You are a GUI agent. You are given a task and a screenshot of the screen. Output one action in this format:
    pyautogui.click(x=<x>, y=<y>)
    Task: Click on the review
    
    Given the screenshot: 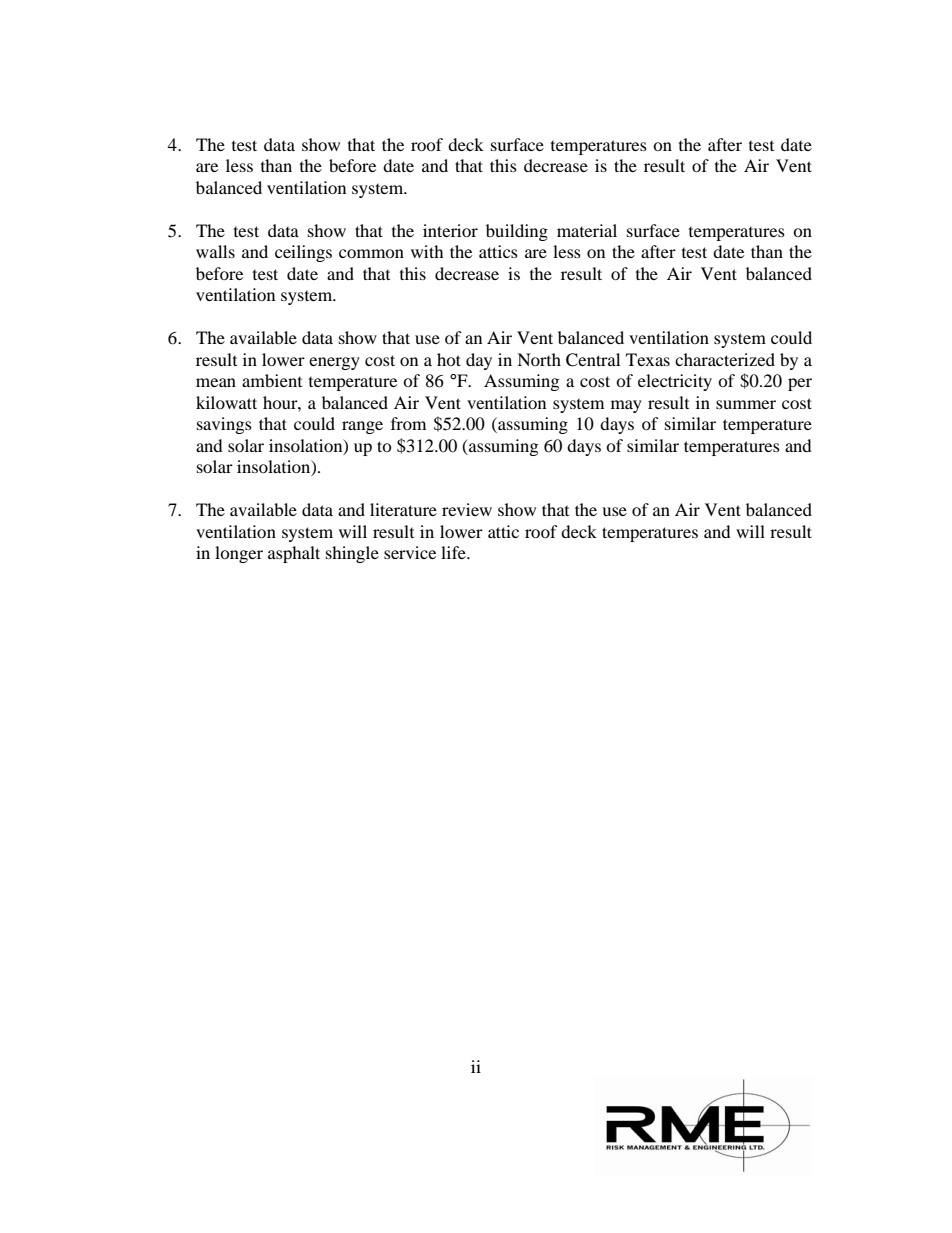 What is the action you would take?
    pyautogui.click(x=467, y=509)
